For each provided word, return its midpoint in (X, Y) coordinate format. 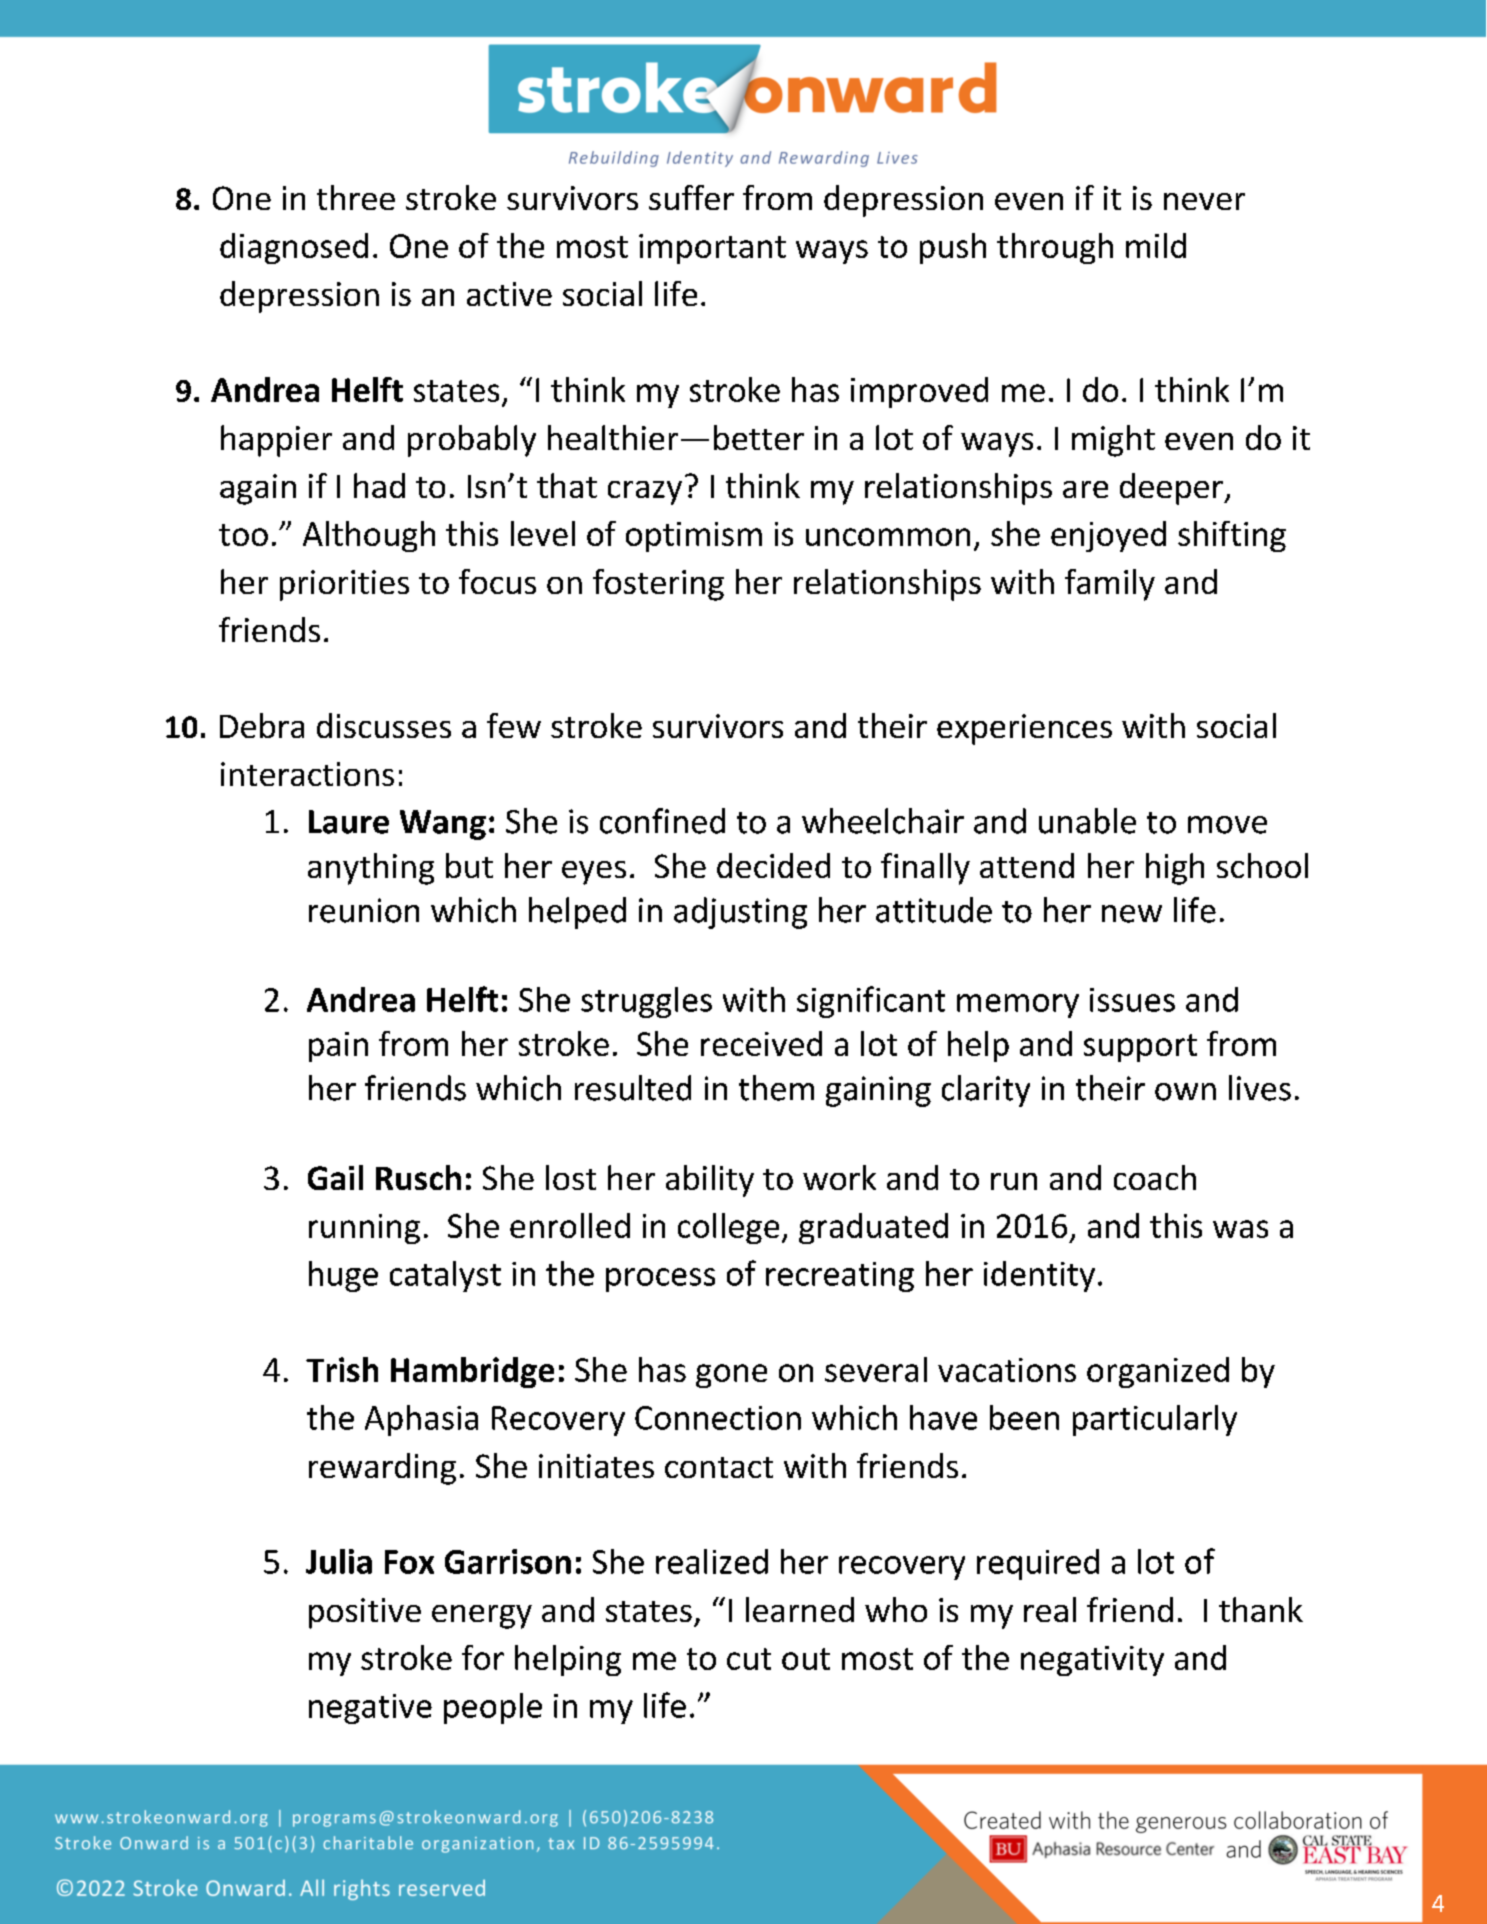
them (776, 1088)
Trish (342, 1369)
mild (1156, 245)
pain (338, 1047)
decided (773, 865)
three (356, 197)
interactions (307, 774)
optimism (694, 537)
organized (1158, 1372)
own (1185, 1092)
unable (1087, 821)
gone (731, 1376)
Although (369, 536)
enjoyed (1108, 536)
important (712, 249)
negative (370, 1709)
